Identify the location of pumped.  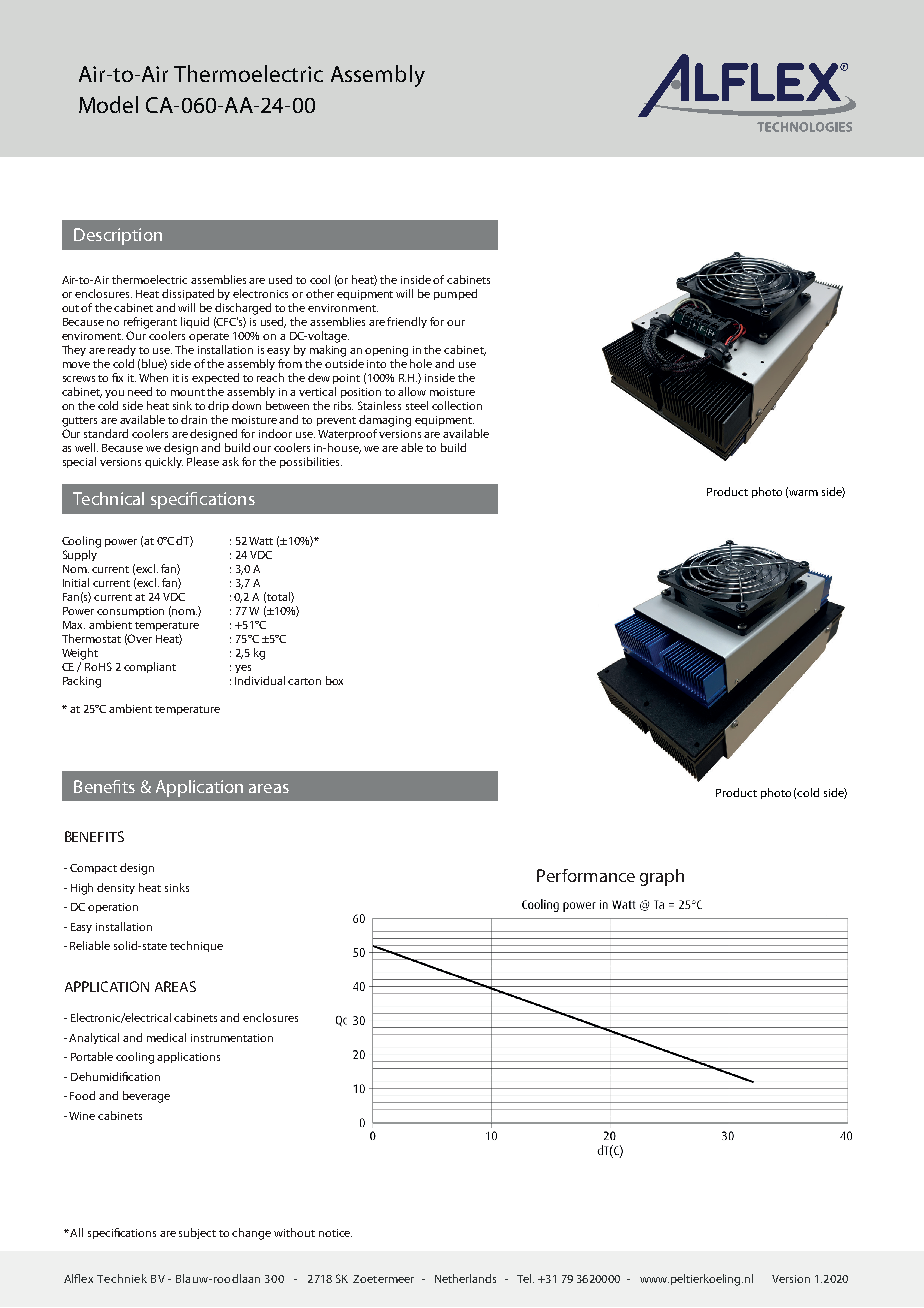
(455, 294).
